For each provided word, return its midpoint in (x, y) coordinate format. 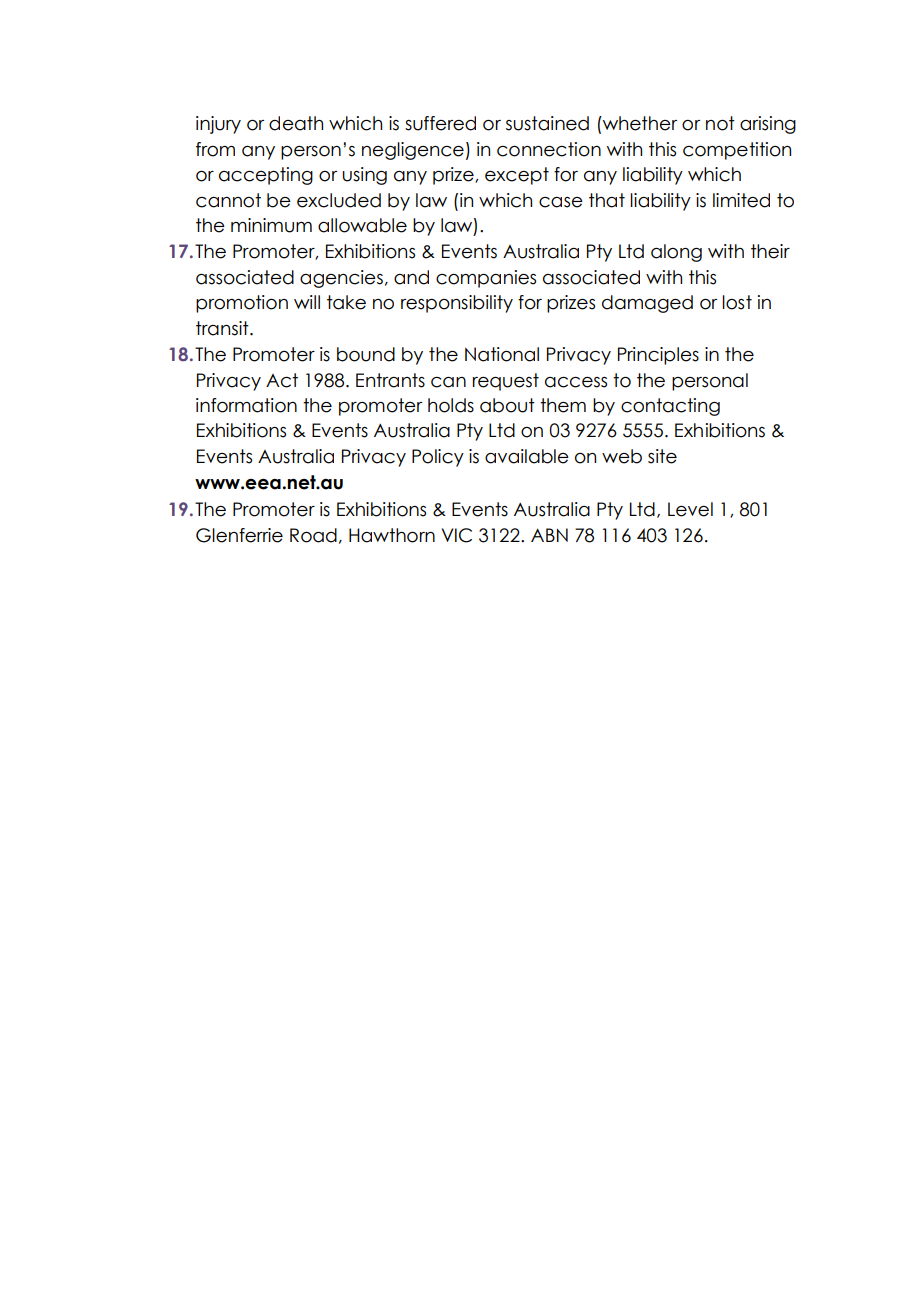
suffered (440, 123)
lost (737, 302)
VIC (457, 535)
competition (737, 151)
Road (313, 535)
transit (223, 328)
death (296, 123)
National (502, 354)
